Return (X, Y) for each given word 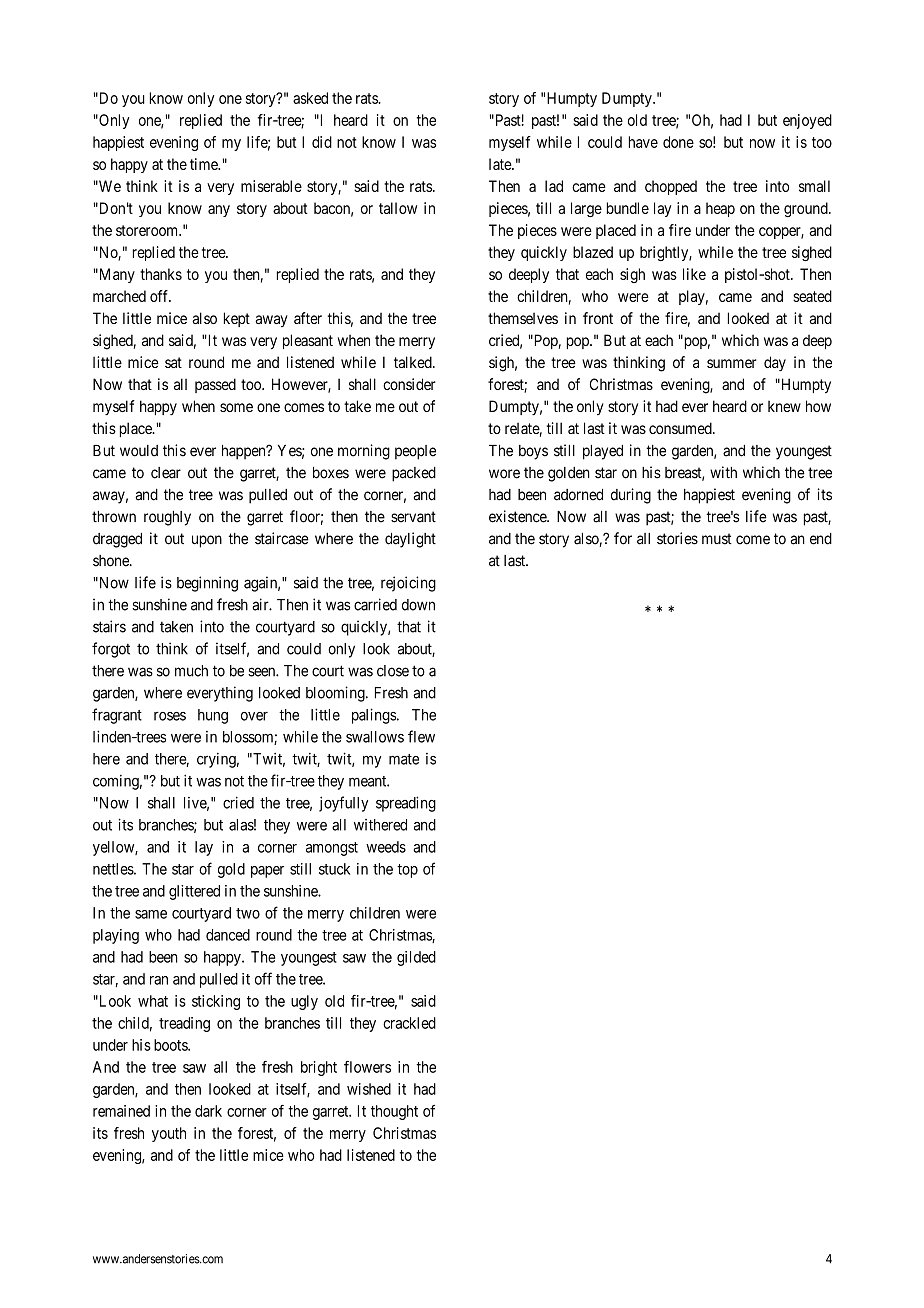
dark (208, 1111)
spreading (406, 804)
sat (173, 362)
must (717, 539)
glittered (194, 892)
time (205, 164)
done (678, 142)
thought (394, 1112)
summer (732, 363)
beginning (207, 584)
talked (414, 362)
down (418, 605)
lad (554, 186)
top (407, 871)
